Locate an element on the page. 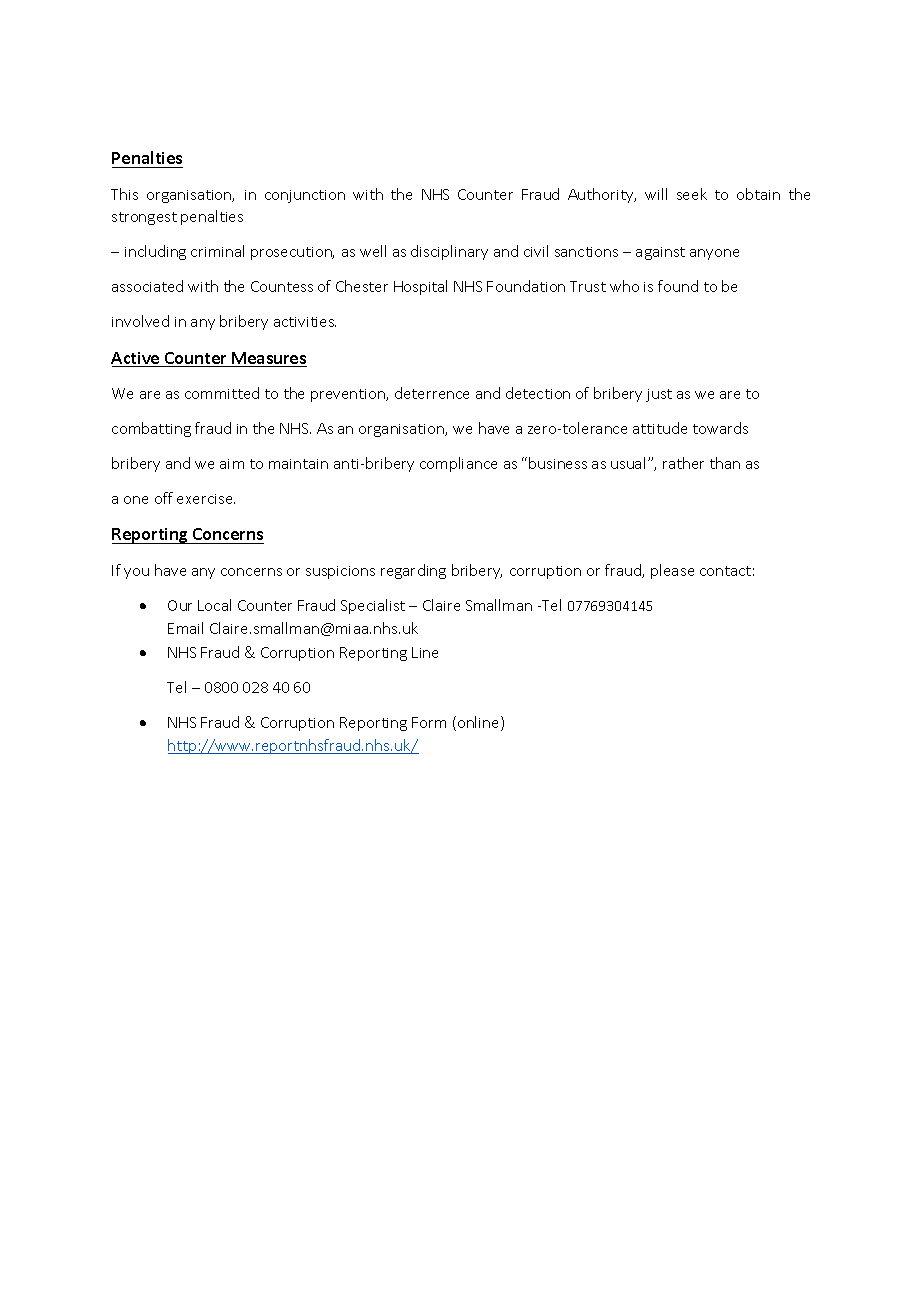 The width and height of the image is (924, 1308). Email is located at coordinates (185, 628).
